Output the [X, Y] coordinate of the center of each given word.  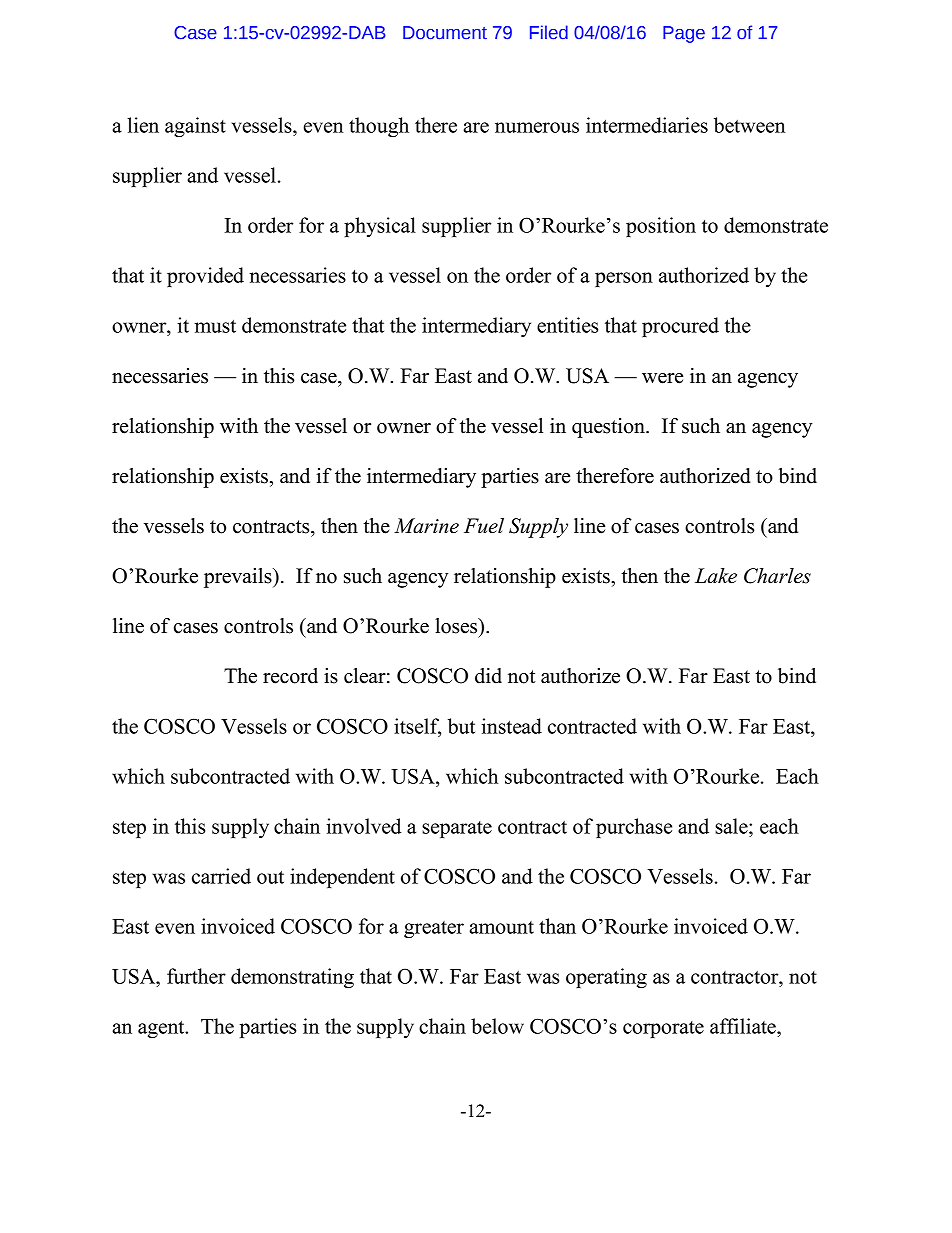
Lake [716, 576]
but [461, 726]
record [290, 676]
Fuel [484, 526]
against [195, 127]
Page [684, 34]
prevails [239, 578]
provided [205, 277]
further [196, 976]
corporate [663, 1029]
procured [680, 327]
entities [567, 325]
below [497, 1026]
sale [732, 826]
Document [445, 33]
